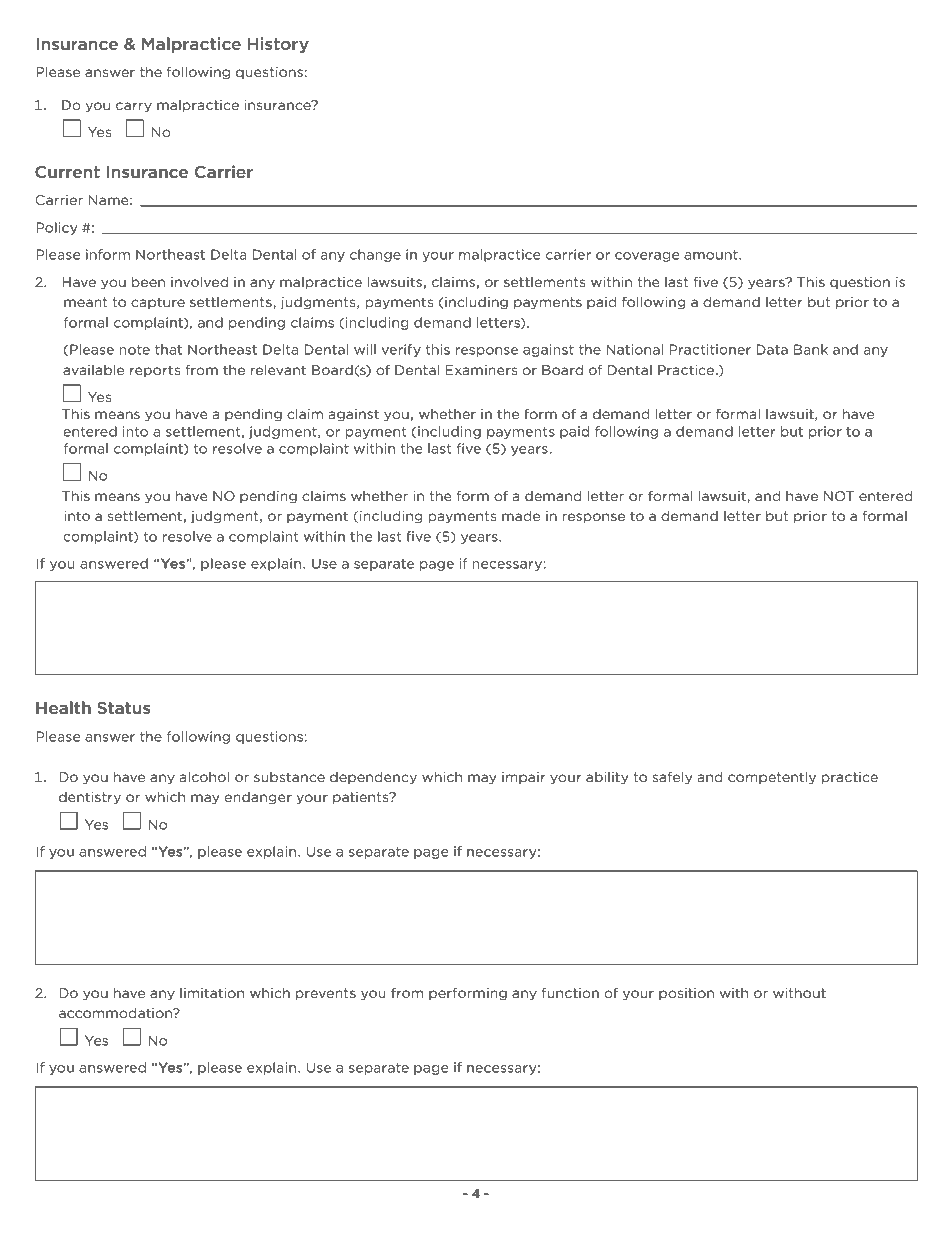 This screenshot has height=1233, width=952. I want to click on prevents, so click(326, 994).
